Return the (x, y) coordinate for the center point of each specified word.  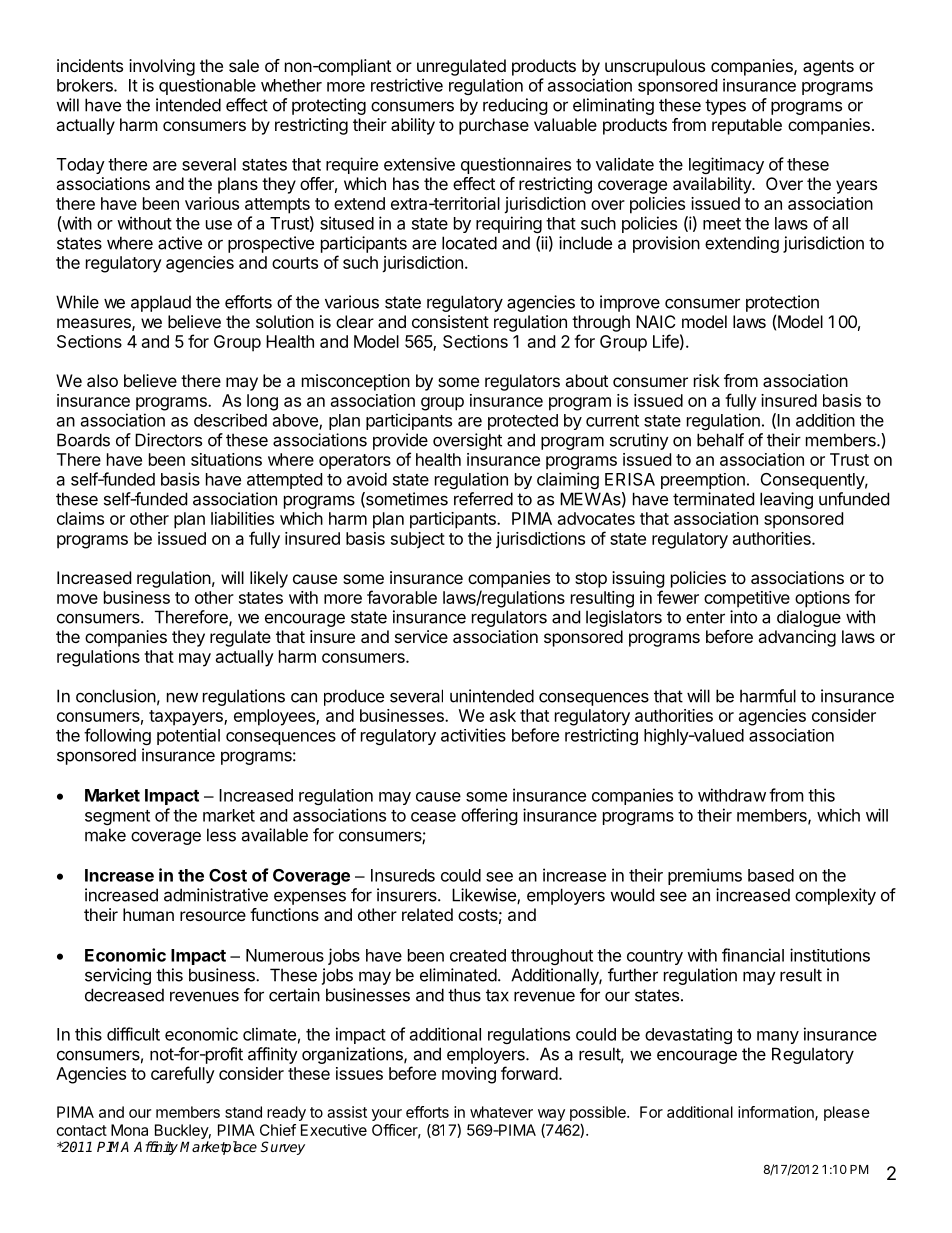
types (725, 107)
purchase (494, 126)
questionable (207, 86)
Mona (129, 1130)
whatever (501, 1112)
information (777, 1113)
